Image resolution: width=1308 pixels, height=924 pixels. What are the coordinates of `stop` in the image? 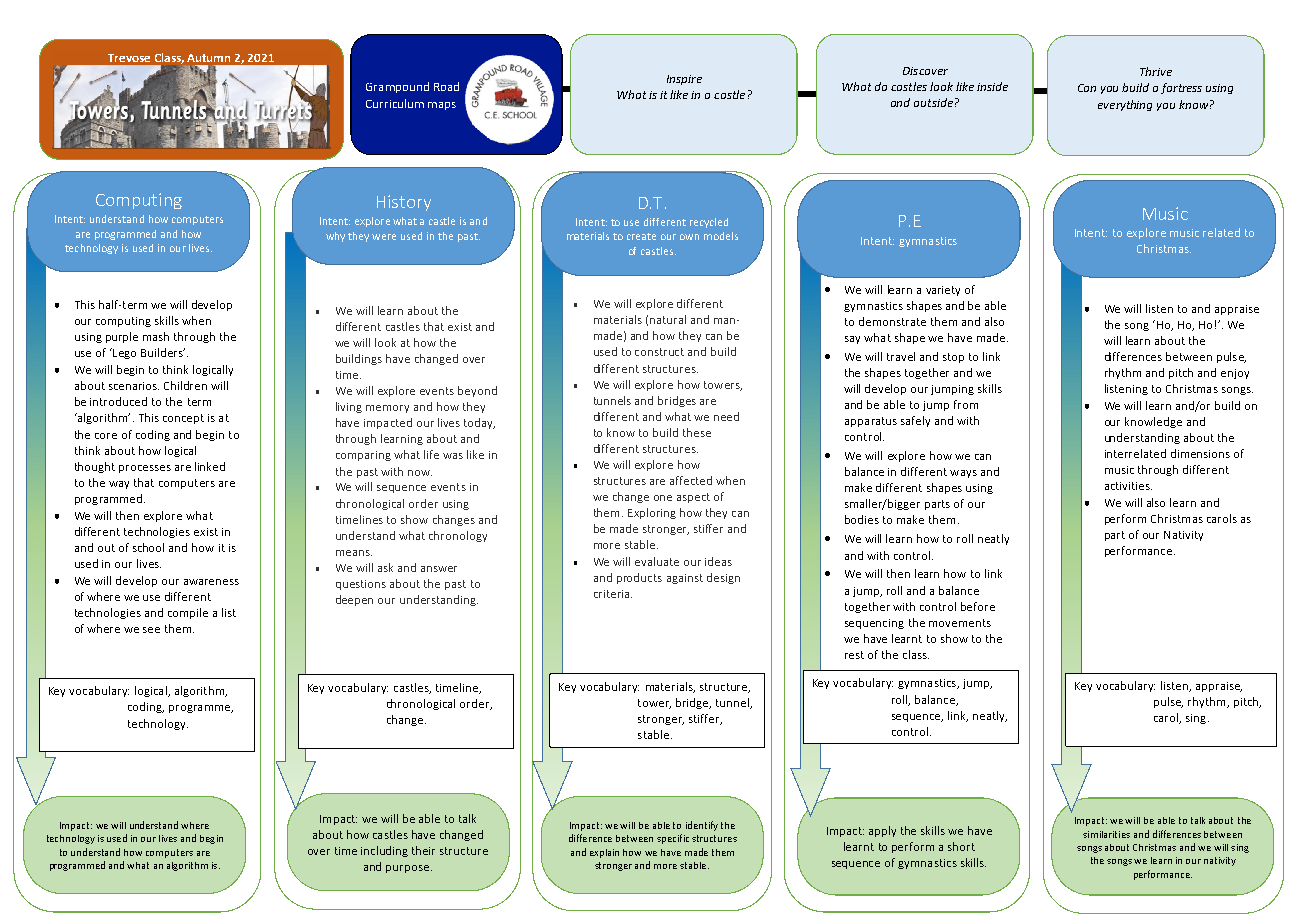 It's located at (953, 358).
